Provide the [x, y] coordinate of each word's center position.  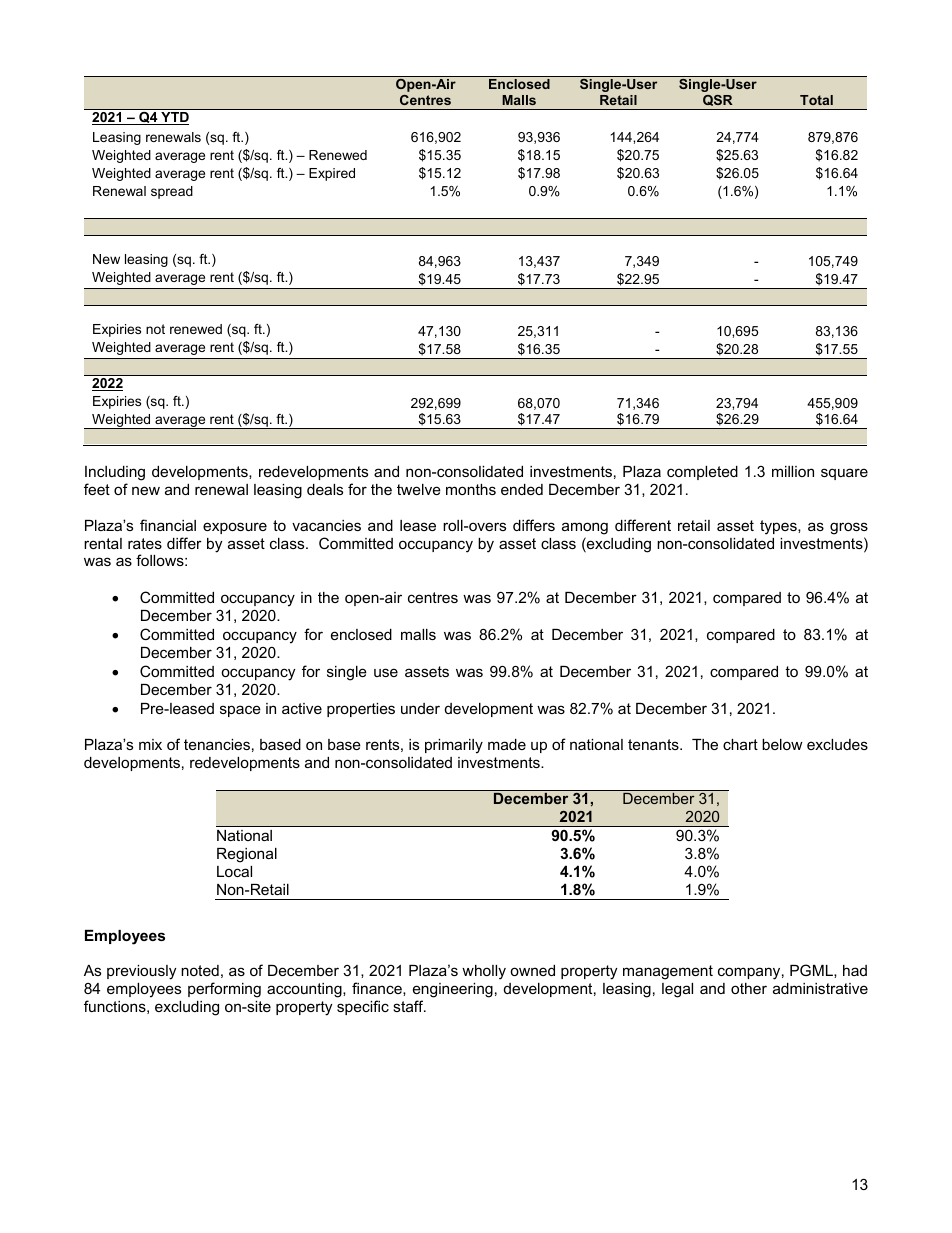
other [749, 988]
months [471, 489]
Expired [332, 174]
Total [816, 100]
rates [145, 543]
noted [200, 970]
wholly [484, 972]
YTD [174, 118]
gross [849, 528]
